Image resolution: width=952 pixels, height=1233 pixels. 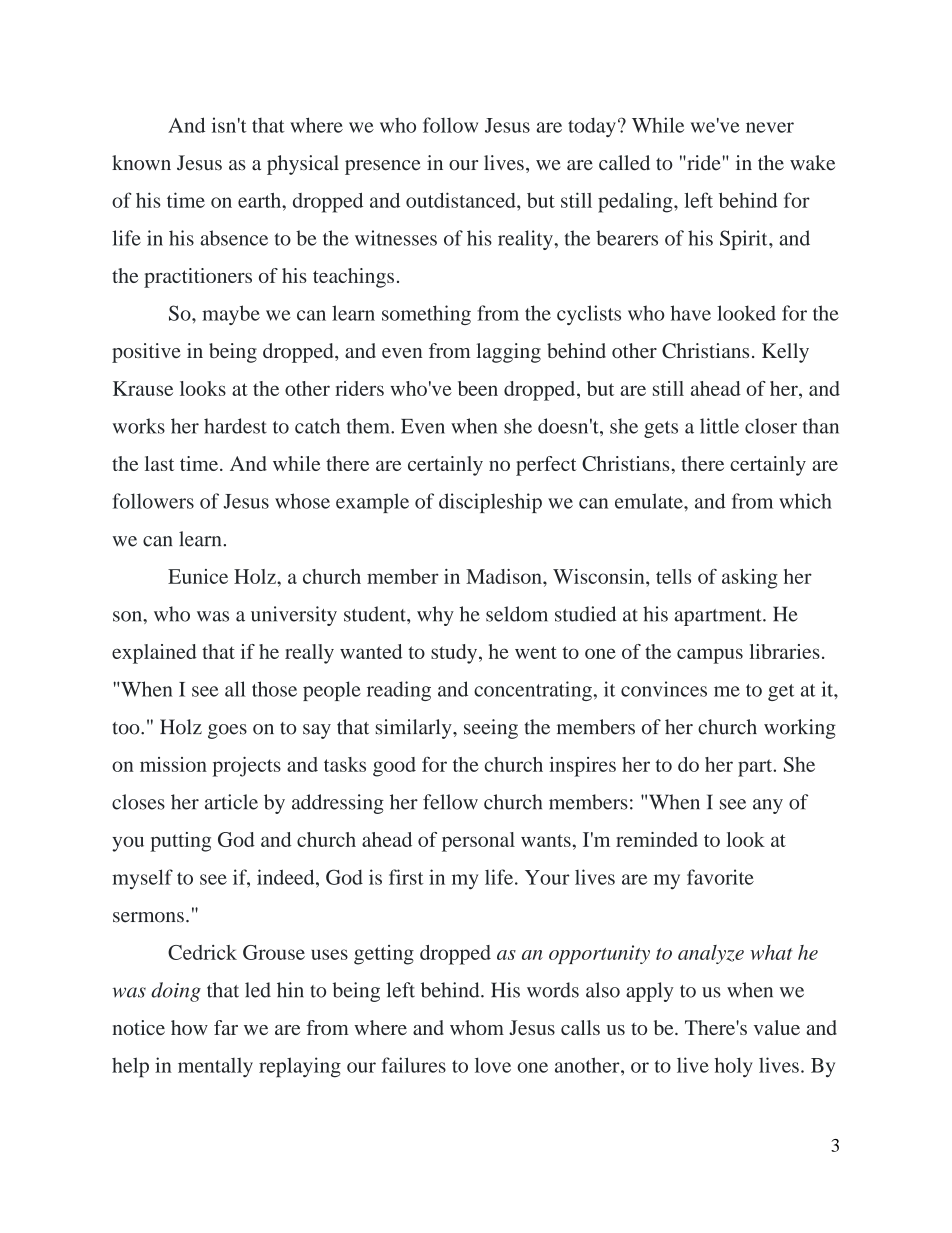 I want to click on Eunice, so click(x=198, y=576).
